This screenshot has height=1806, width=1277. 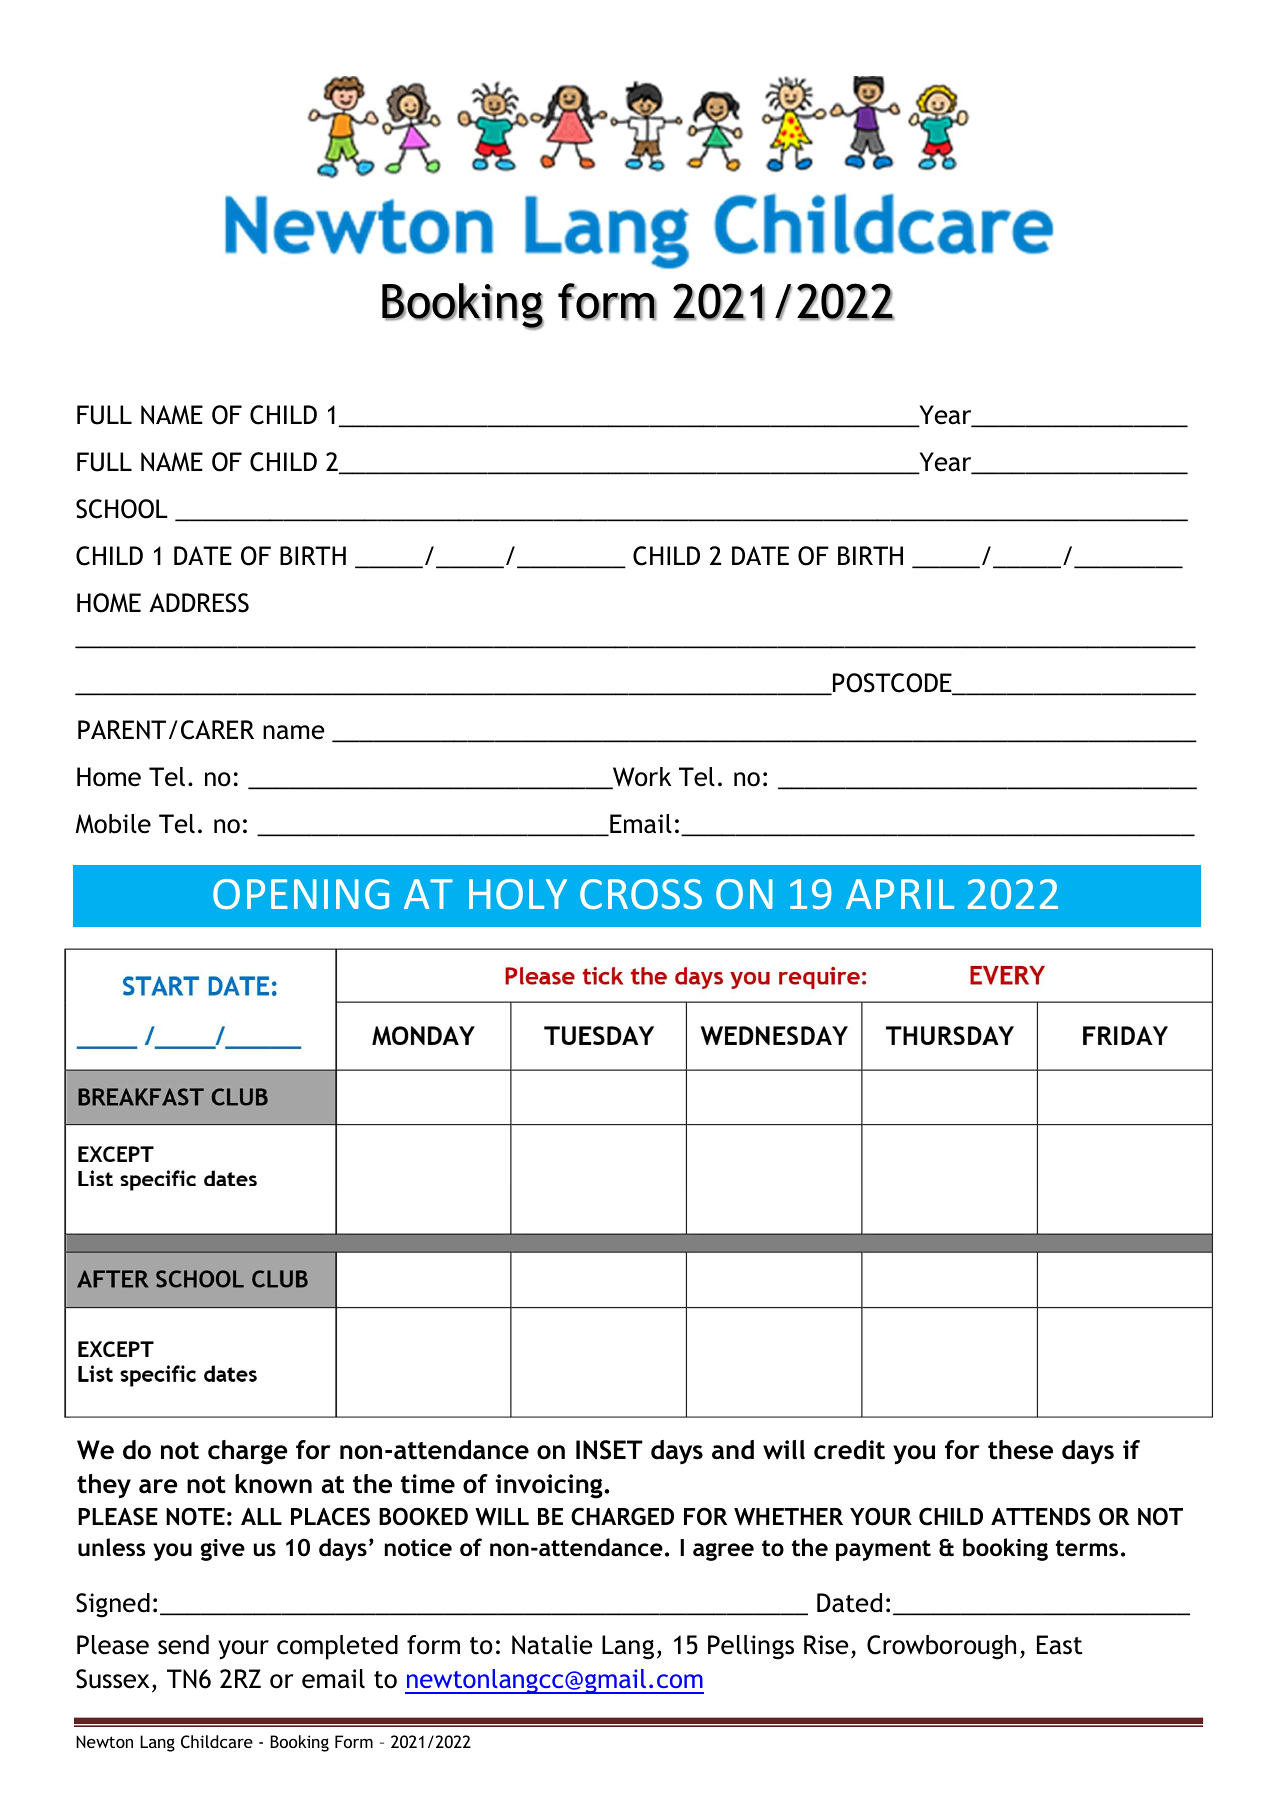 I want to click on HOLY, so click(x=518, y=894).
